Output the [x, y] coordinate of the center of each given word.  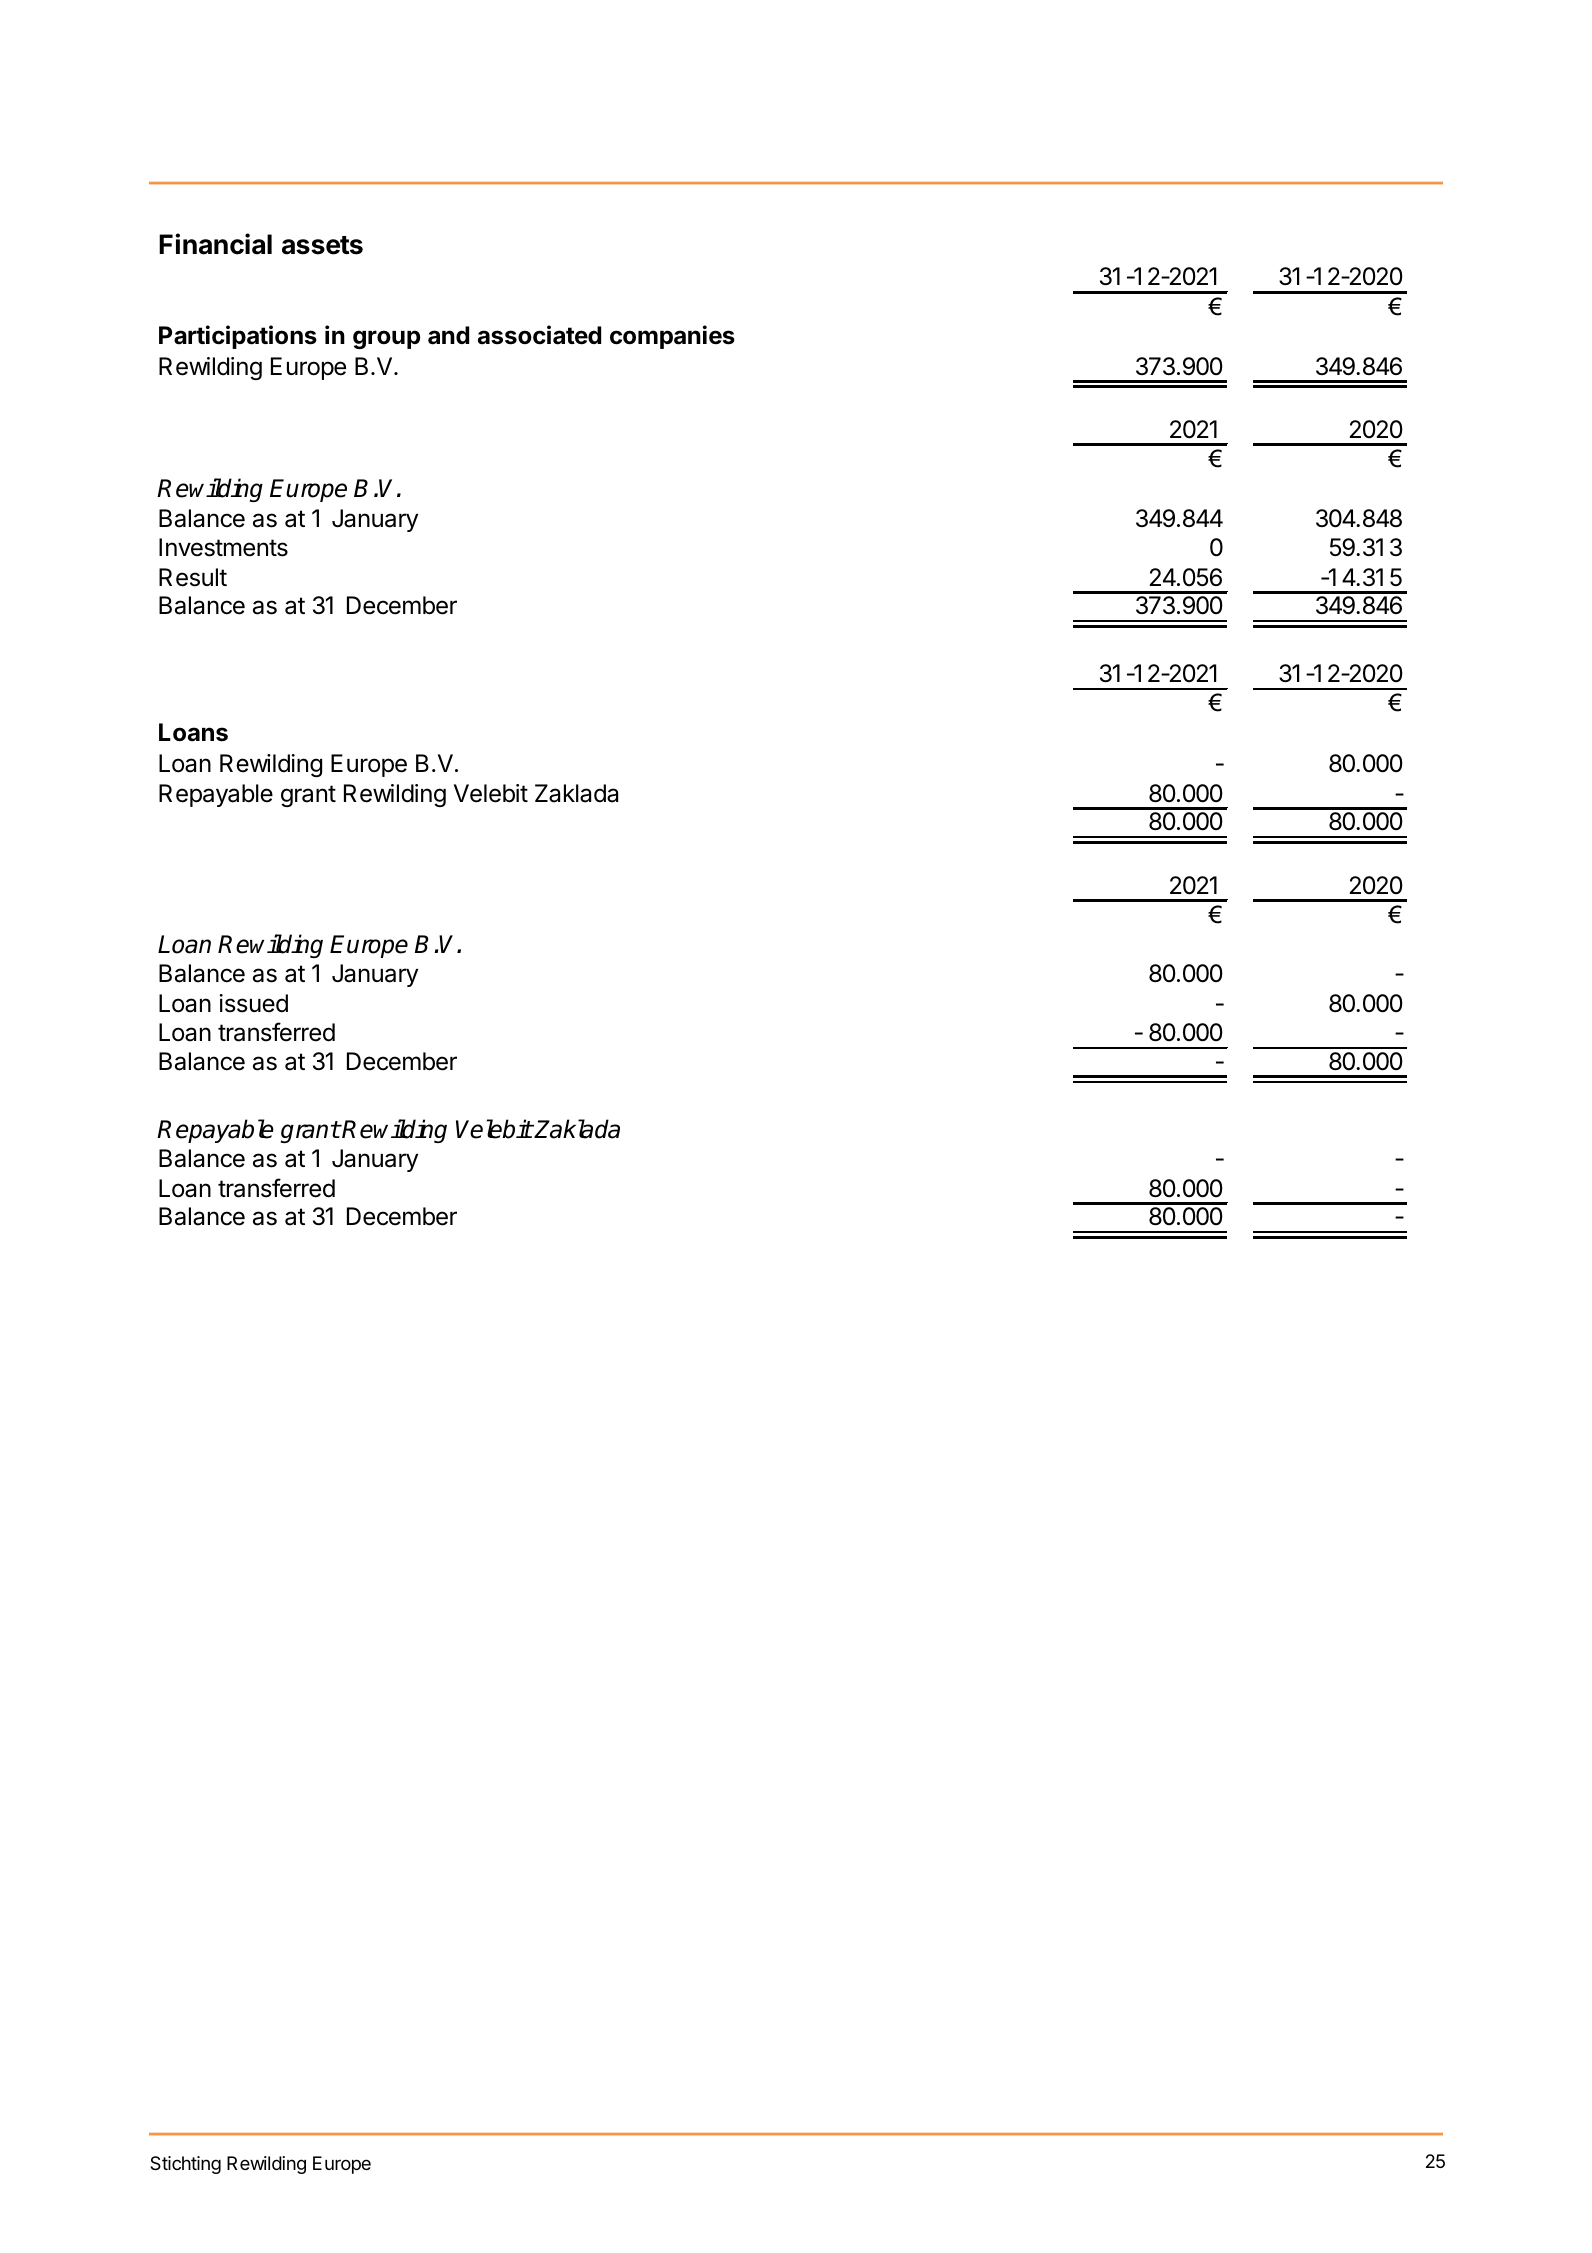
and [448, 335]
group [386, 339]
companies [672, 337]
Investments [223, 547]
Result [193, 577]
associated [539, 335]
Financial [215, 244]
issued [254, 1003]
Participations [238, 337]
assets [322, 245]
